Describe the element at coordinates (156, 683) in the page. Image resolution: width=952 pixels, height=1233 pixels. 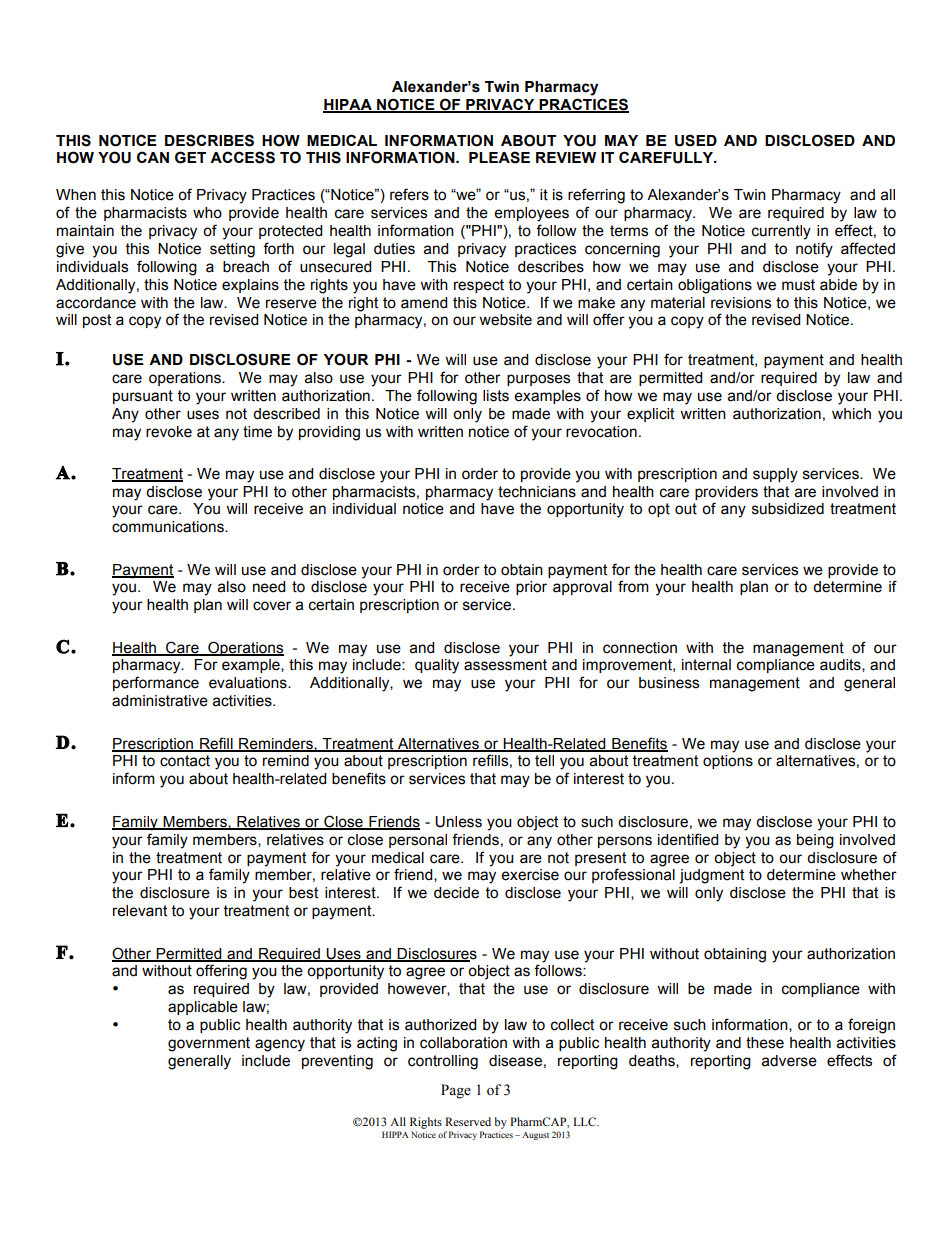
I see `performance` at that location.
